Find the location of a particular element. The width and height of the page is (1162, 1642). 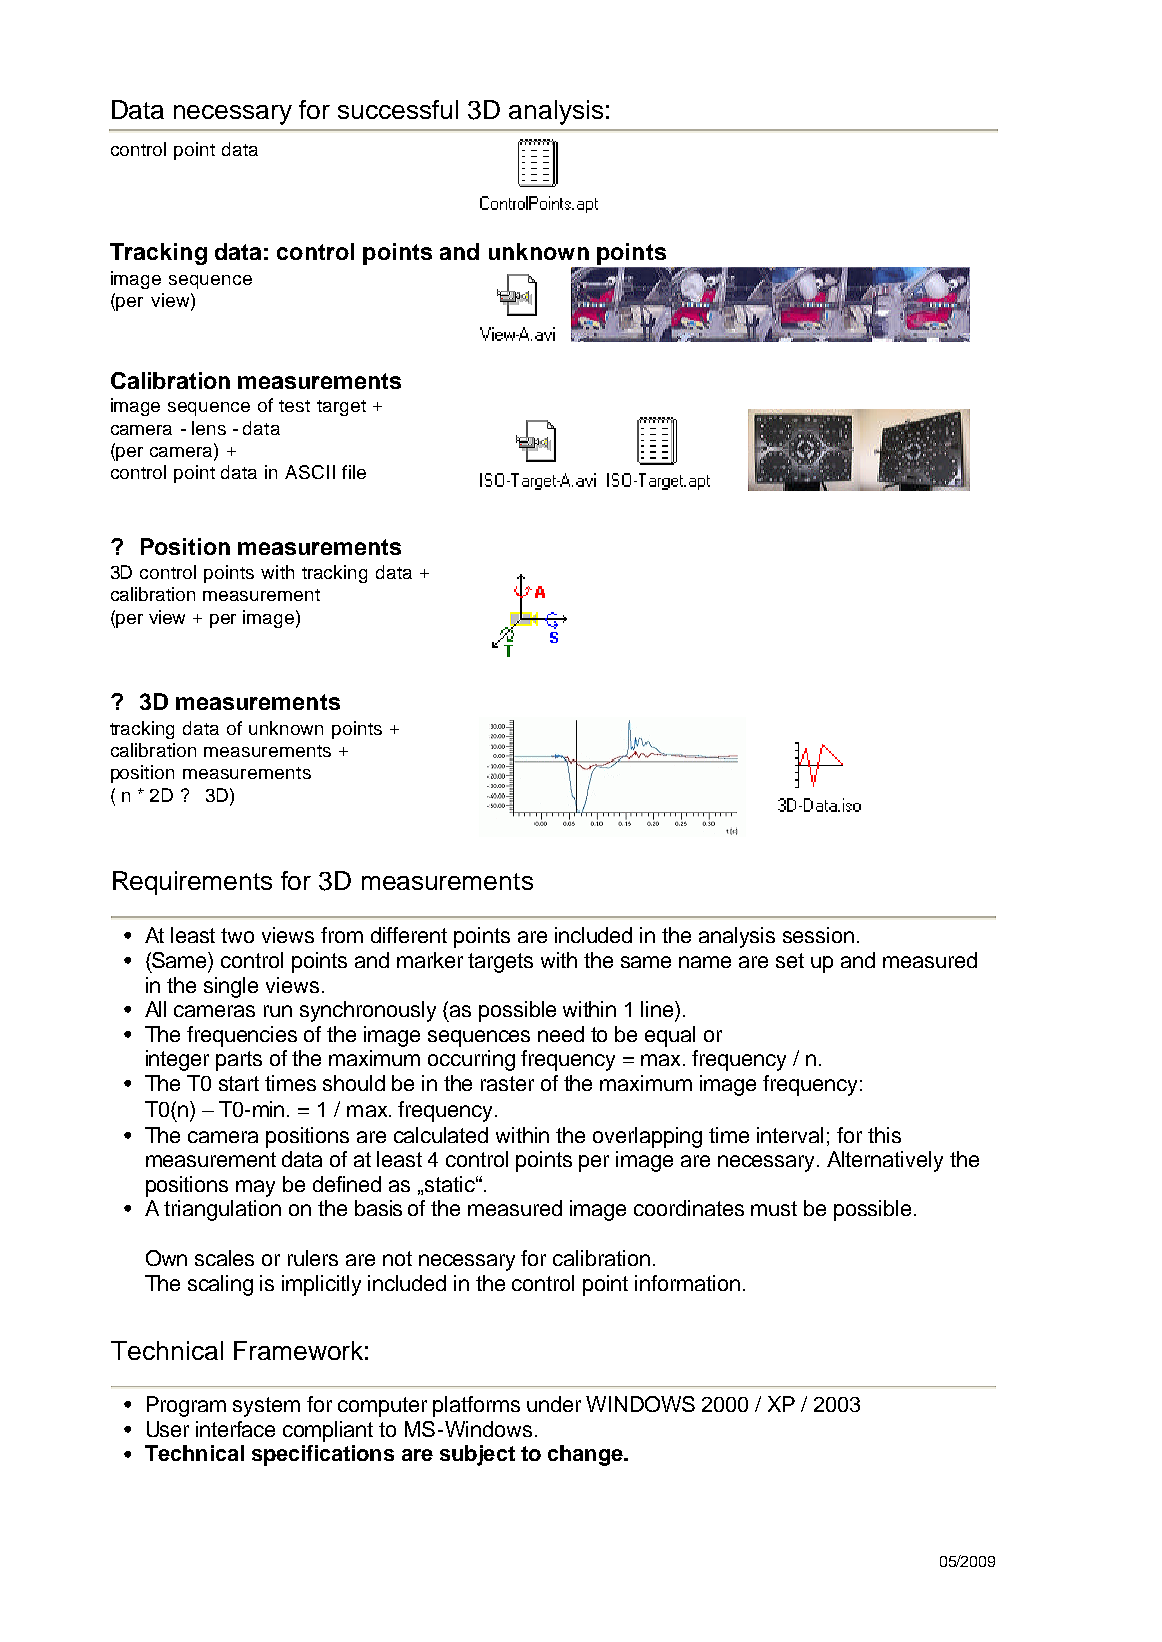

file is located at coordinates (354, 472).
